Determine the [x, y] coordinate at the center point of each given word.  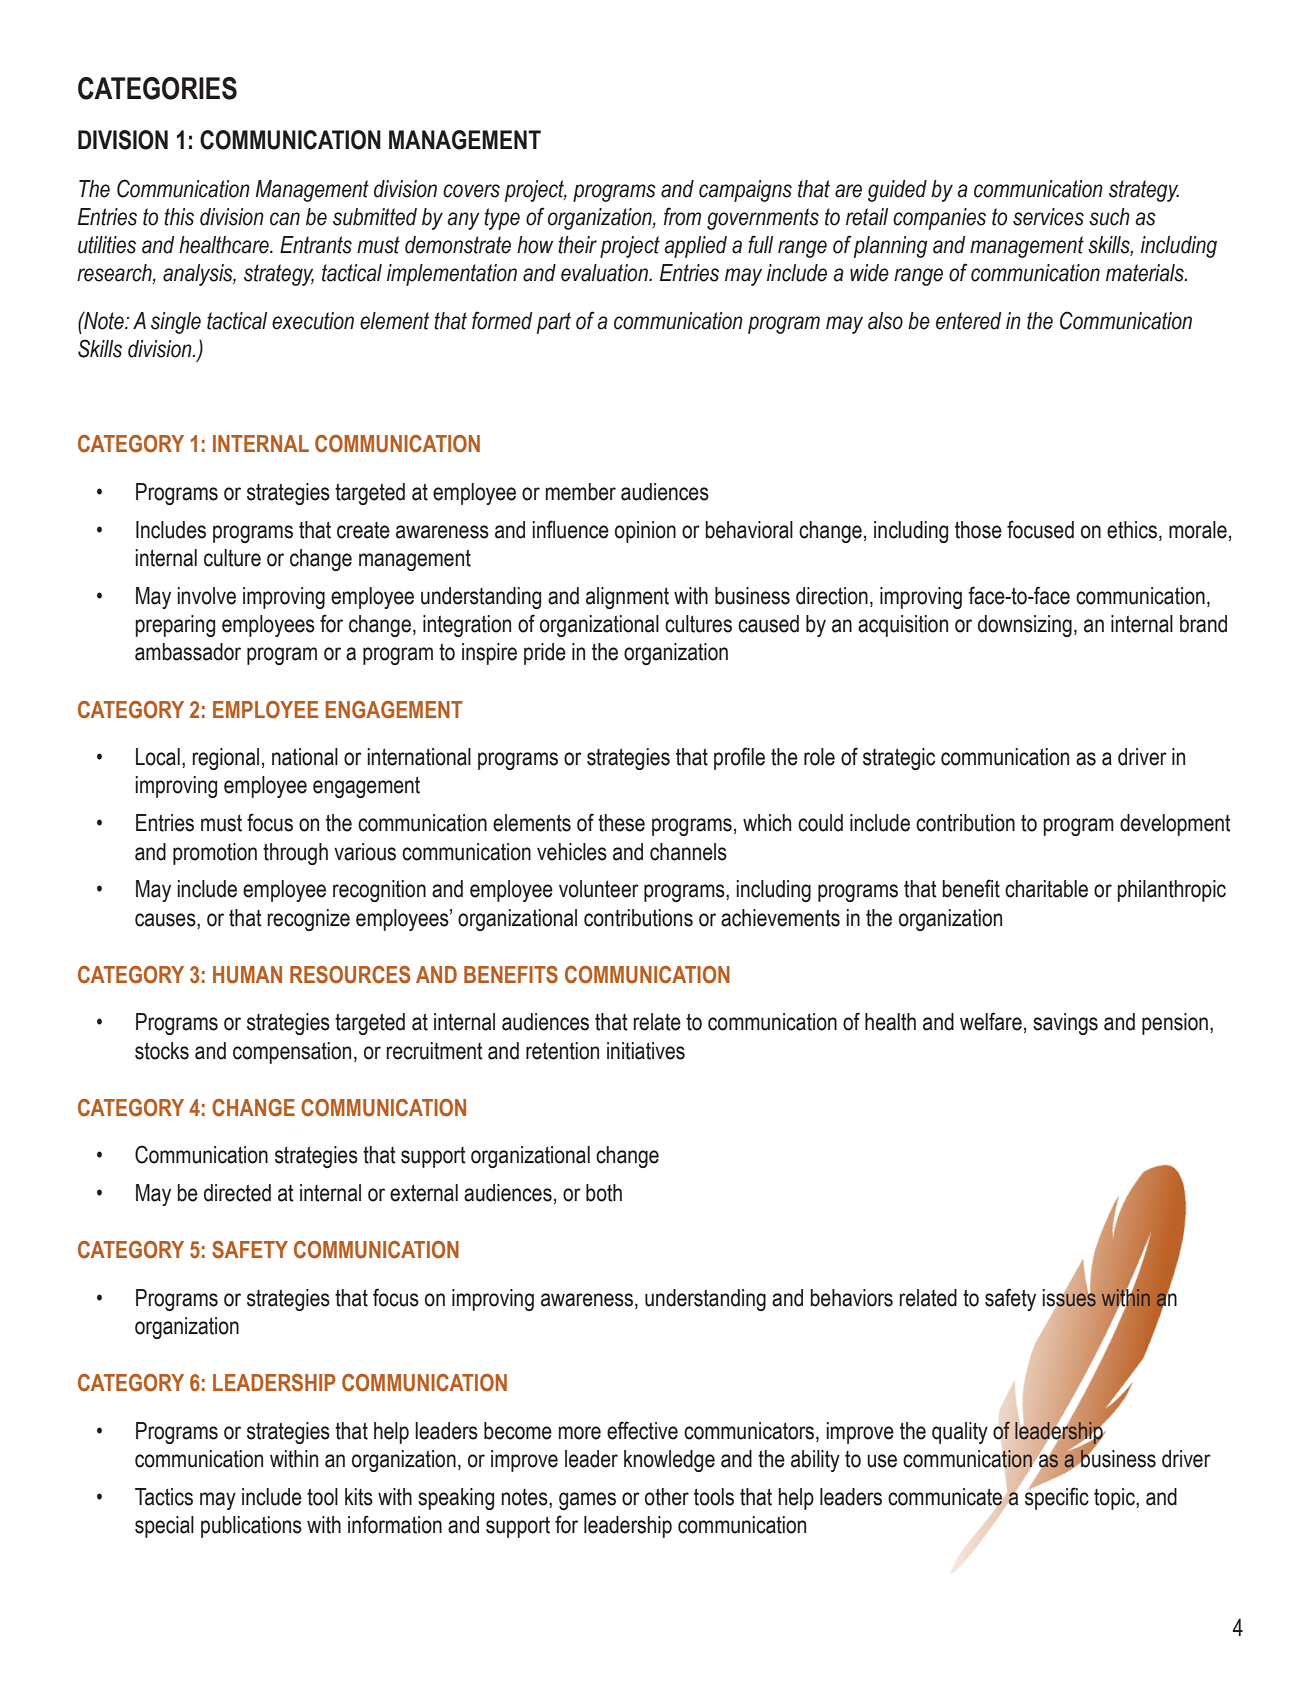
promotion [215, 854]
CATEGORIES [157, 88]
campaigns [745, 191]
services [1048, 217]
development [1175, 825]
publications [251, 1527]
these [621, 823]
